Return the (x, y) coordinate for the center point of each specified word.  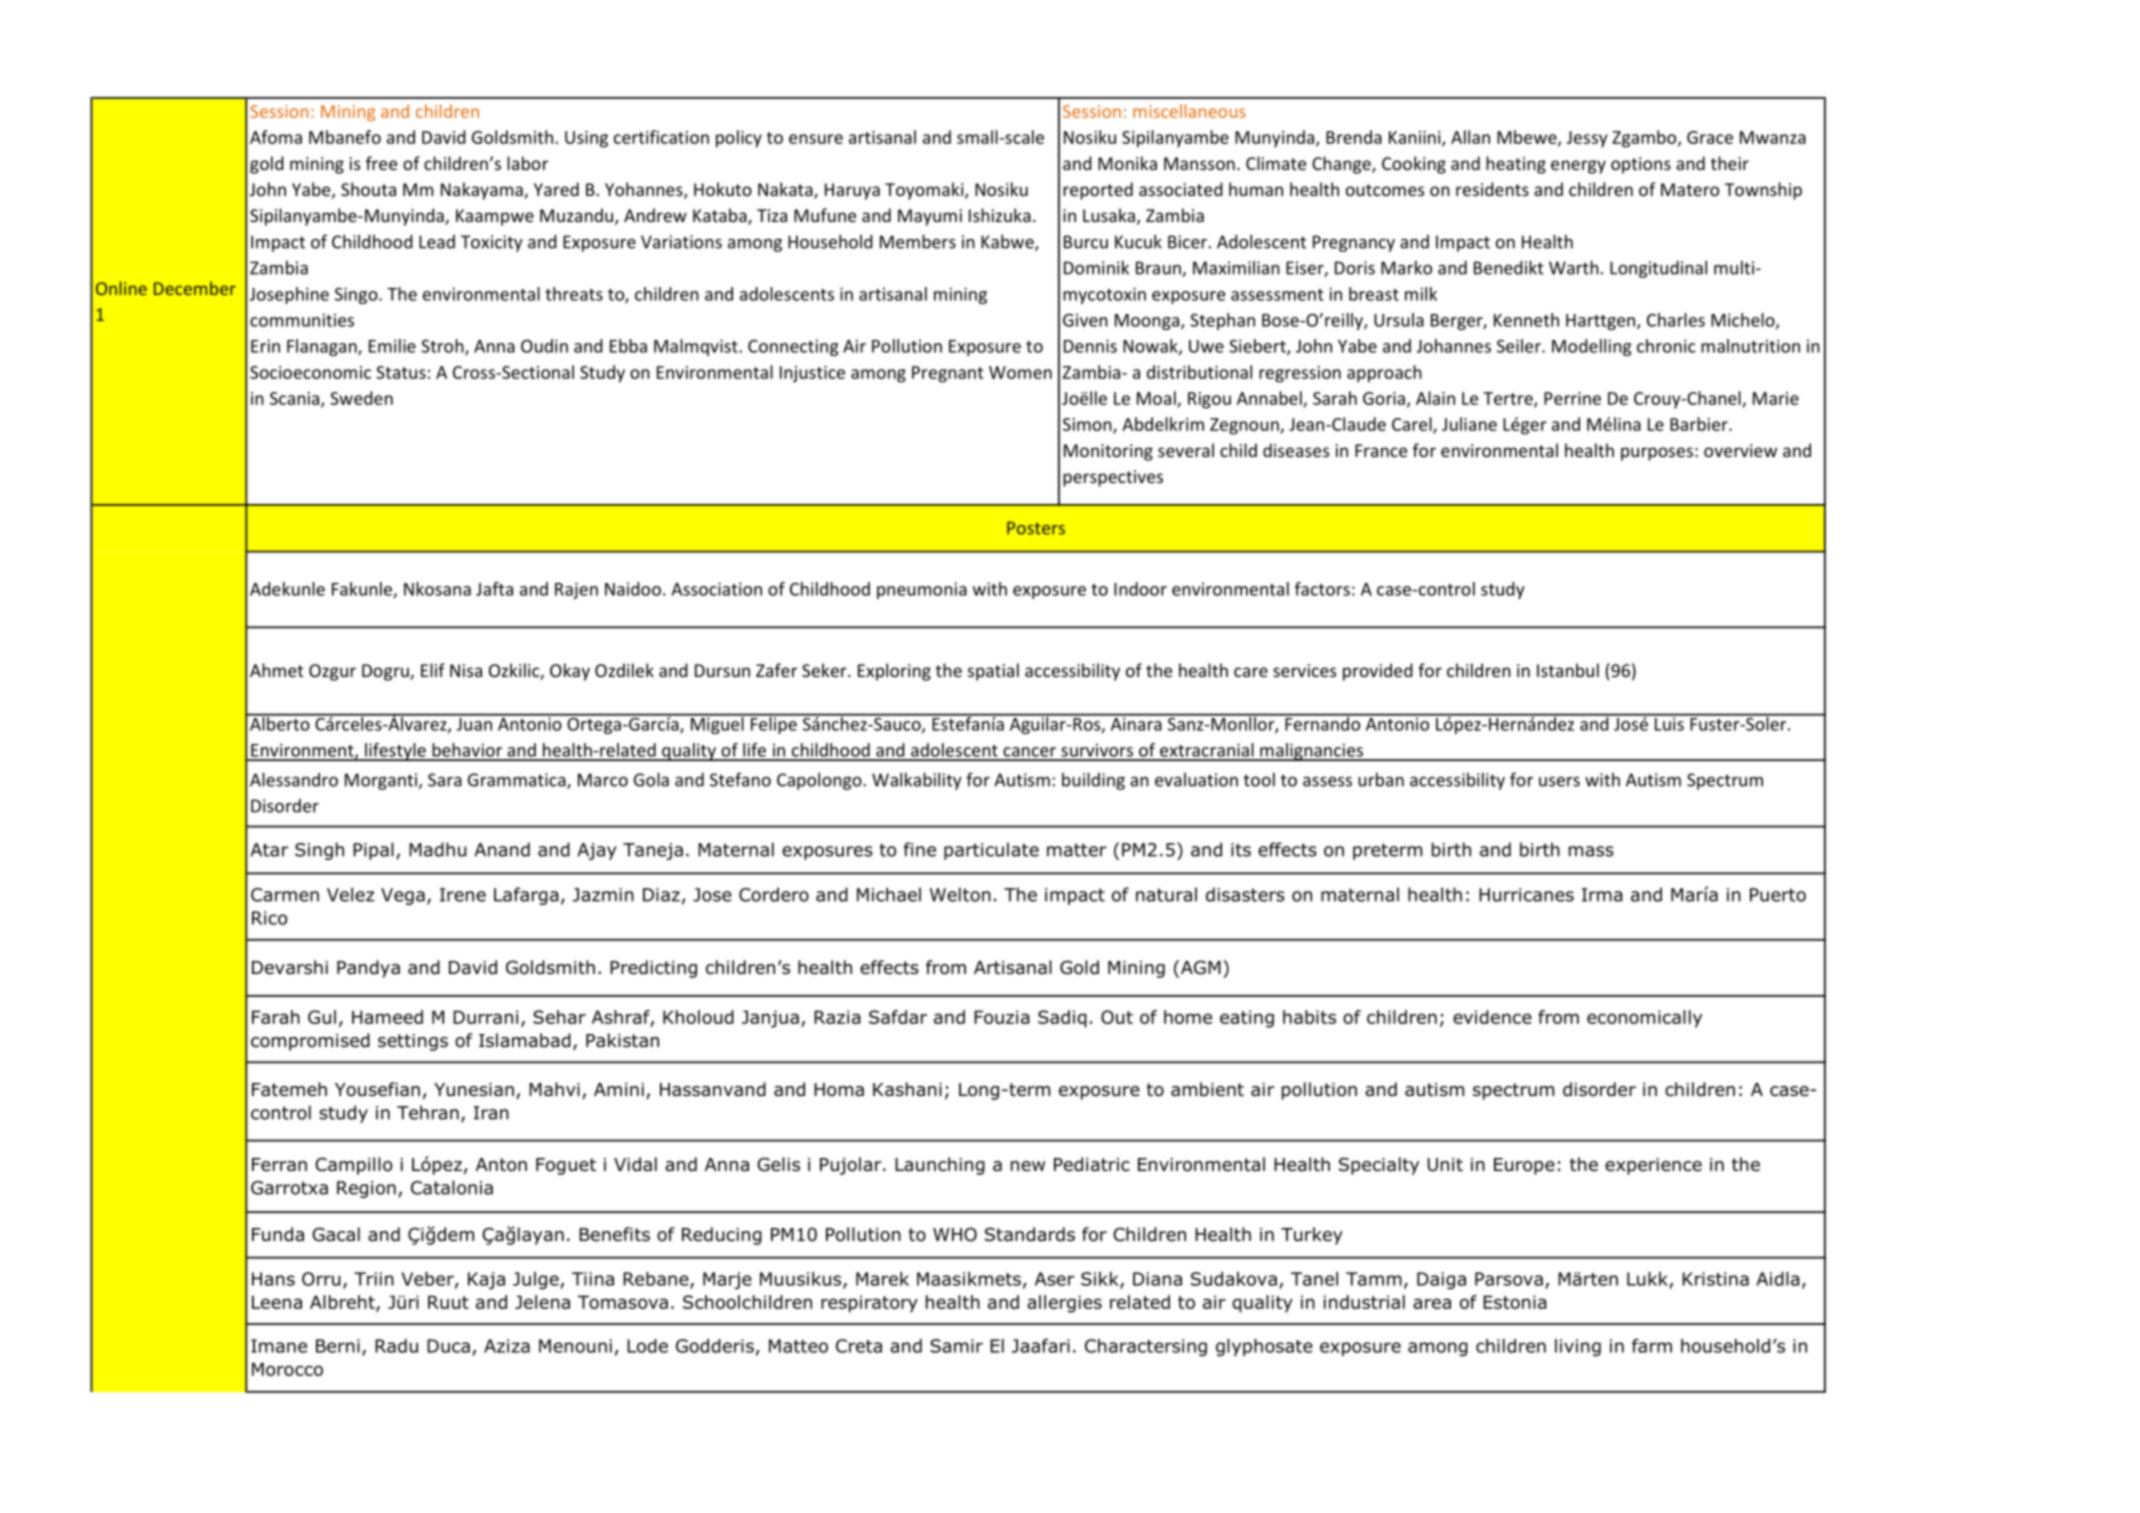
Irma (1602, 895)
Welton (960, 894)
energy (1578, 167)
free (381, 163)
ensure (816, 139)
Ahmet (277, 670)
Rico (269, 918)
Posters (1036, 528)
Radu (396, 1346)
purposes (1657, 454)
